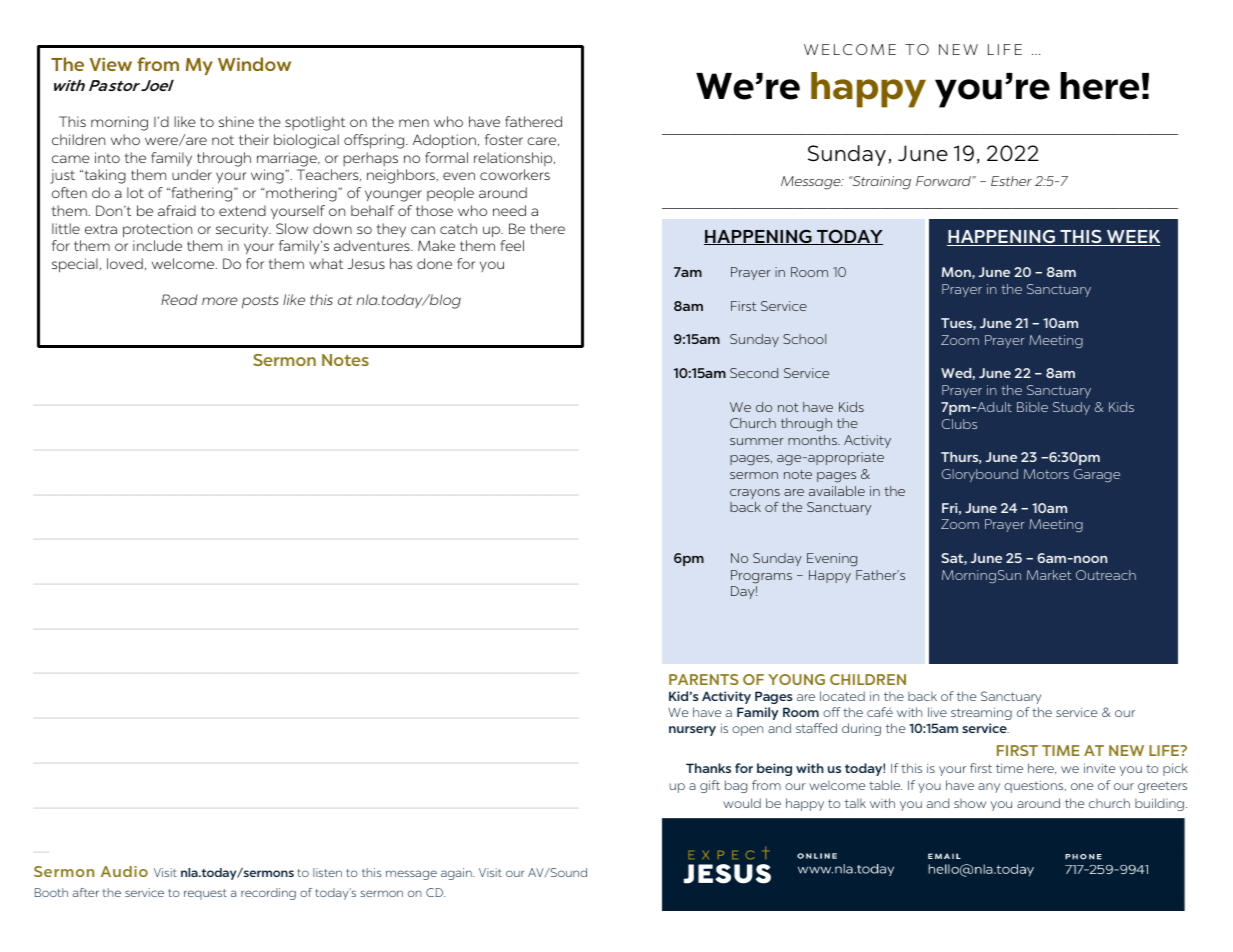 The width and height of the page is (1233, 952). What do you see at coordinates (1046, 474) in the page?
I see `Motors` at bounding box center [1046, 474].
